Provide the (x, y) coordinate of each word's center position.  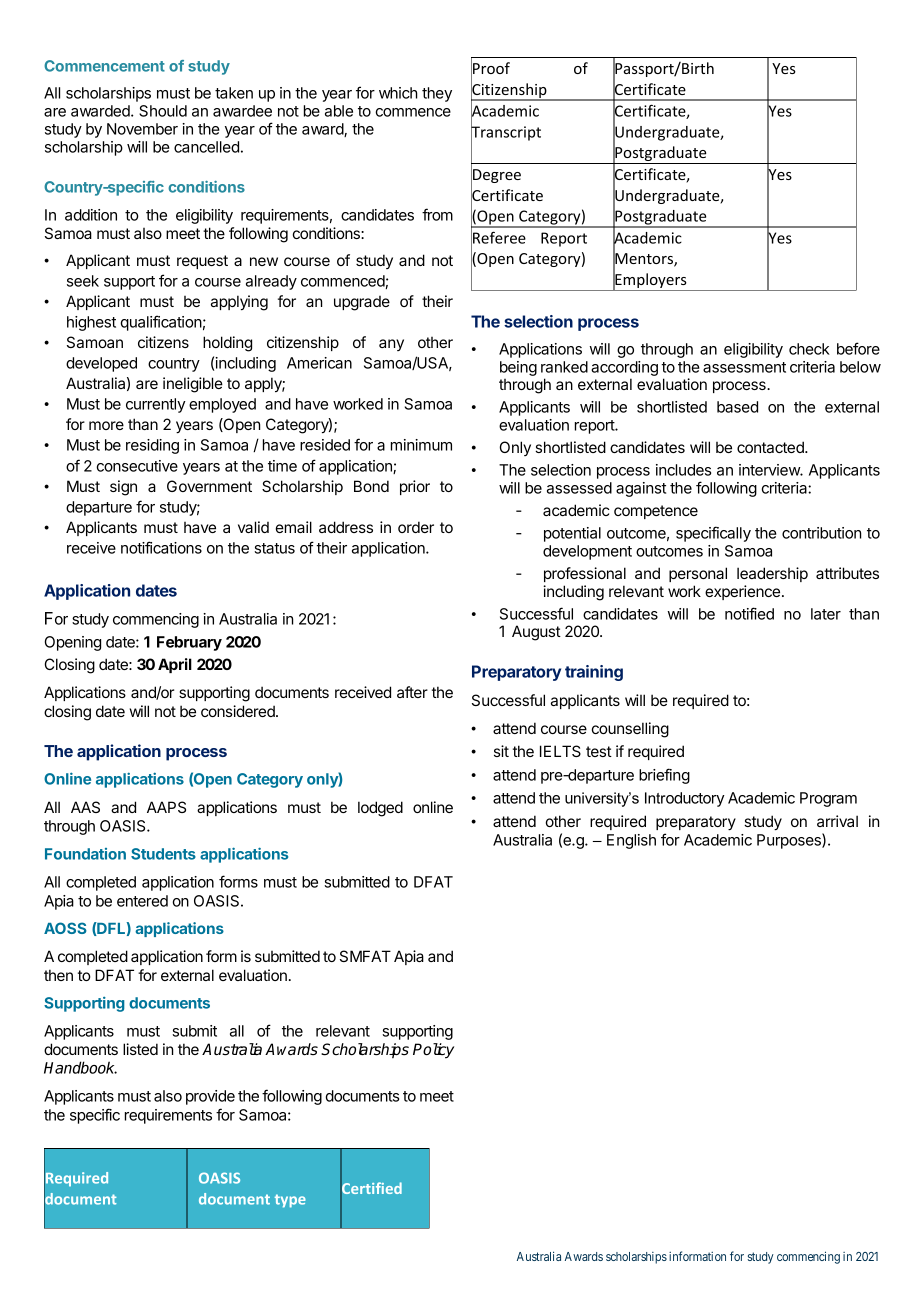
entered (142, 901)
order (416, 527)
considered (239, 711)
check (809, 349)
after (412, 692)
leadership (772, 574)
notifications (161, 547)
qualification (161, 323)
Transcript (506, 133)
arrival (837, 821)
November (142, 129)
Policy (433, 1051)
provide (210, 1097)
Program (828, 799)
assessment (744, 367)
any (391, 345)
